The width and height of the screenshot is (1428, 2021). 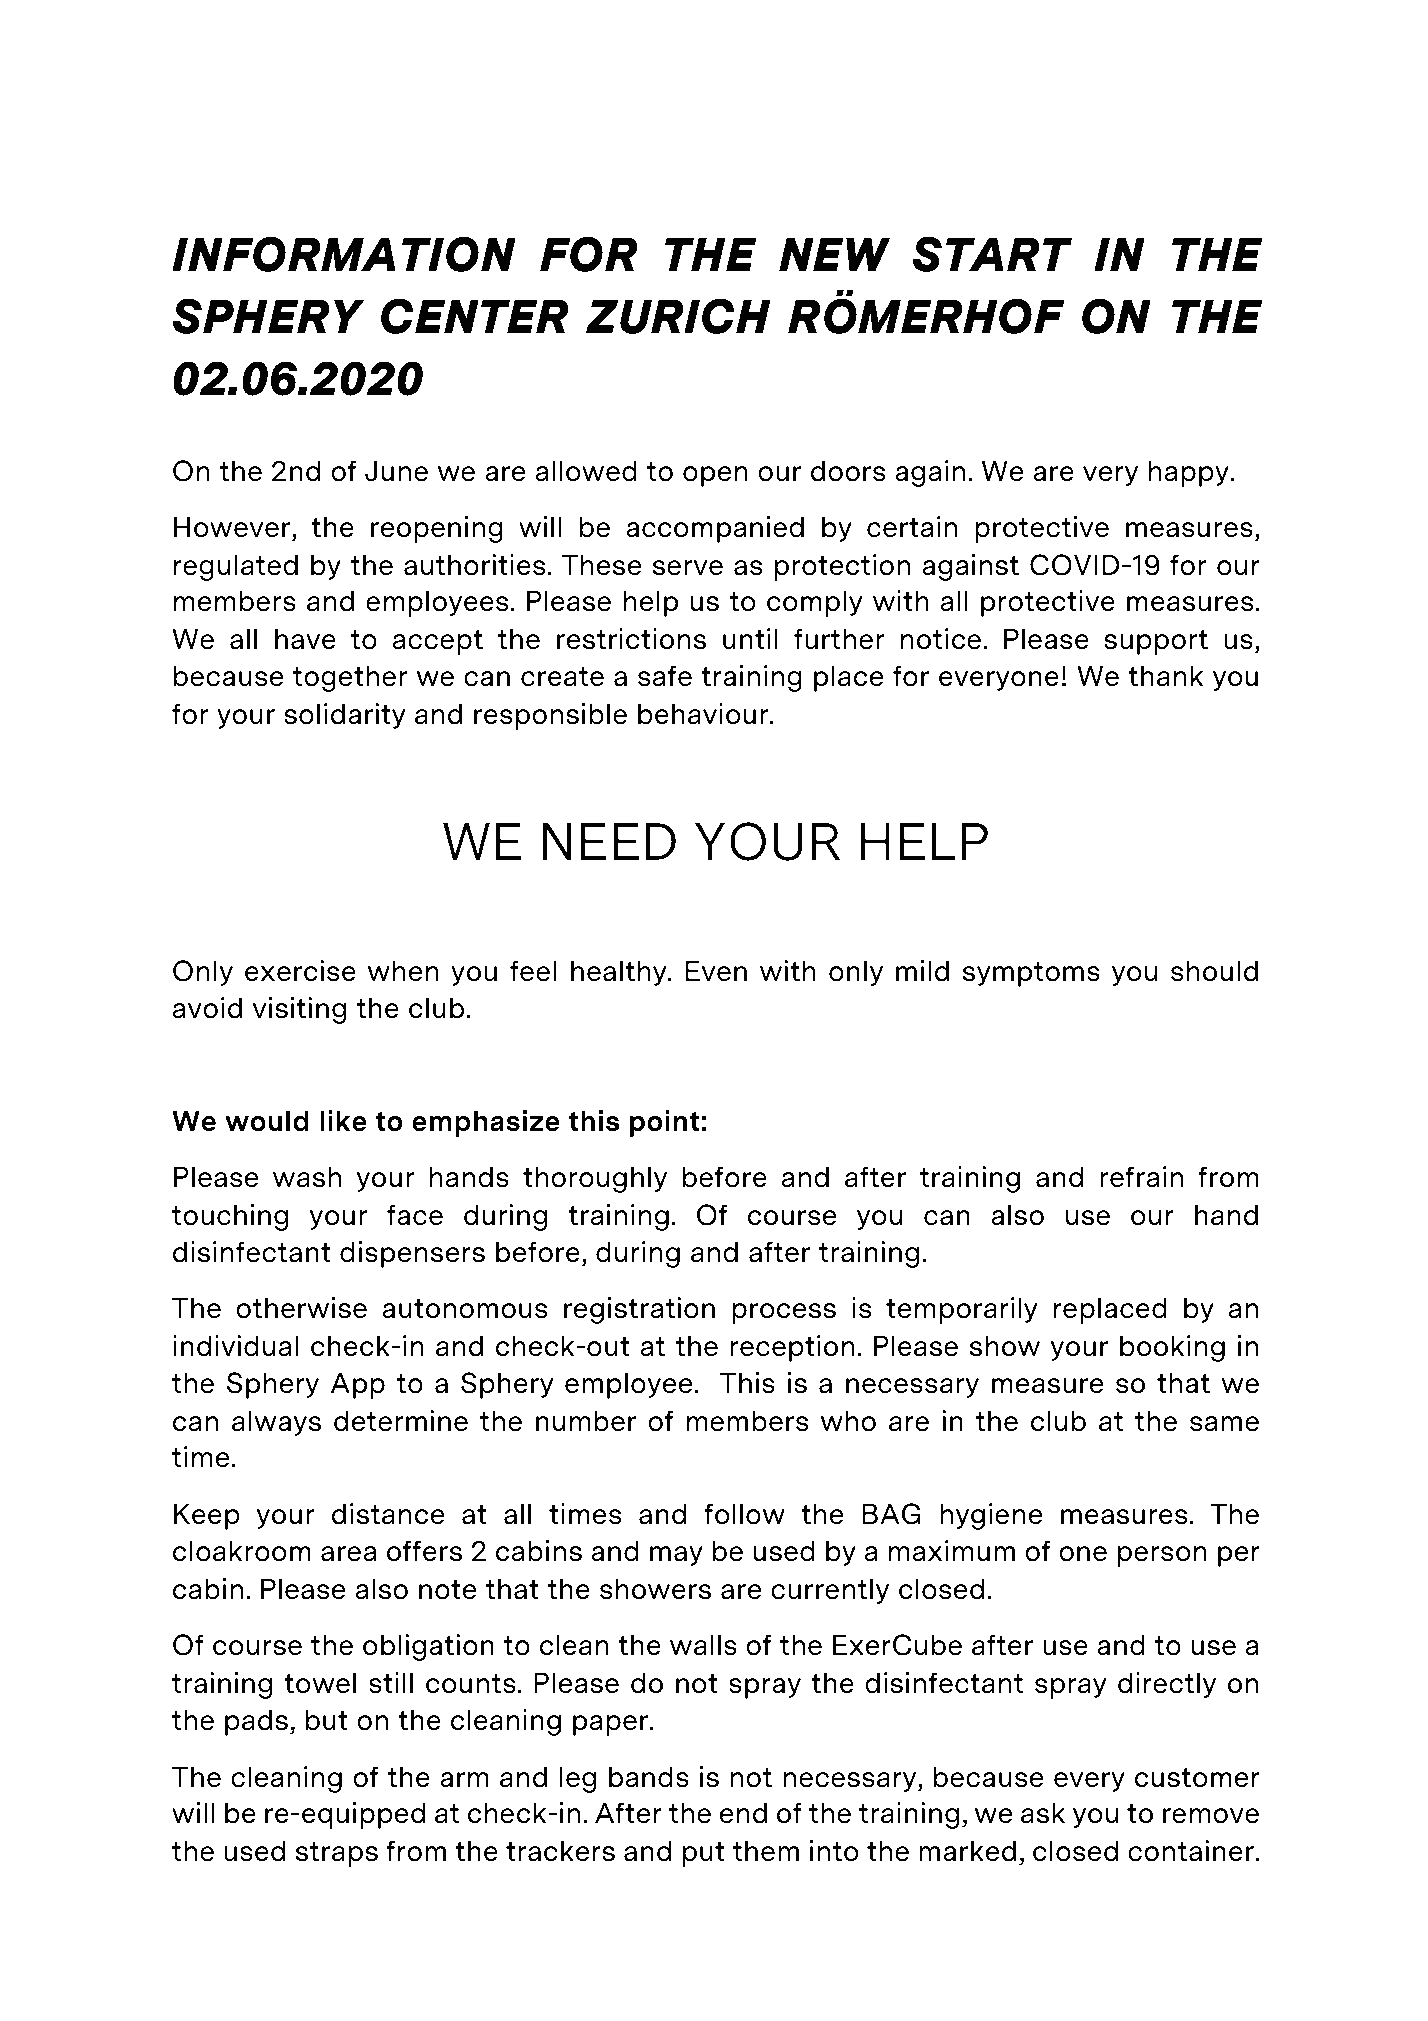 What do you see at coordinates (344, 254) in the screenshot?
I see `INFORMATION` at bounding box center [344, 254].
